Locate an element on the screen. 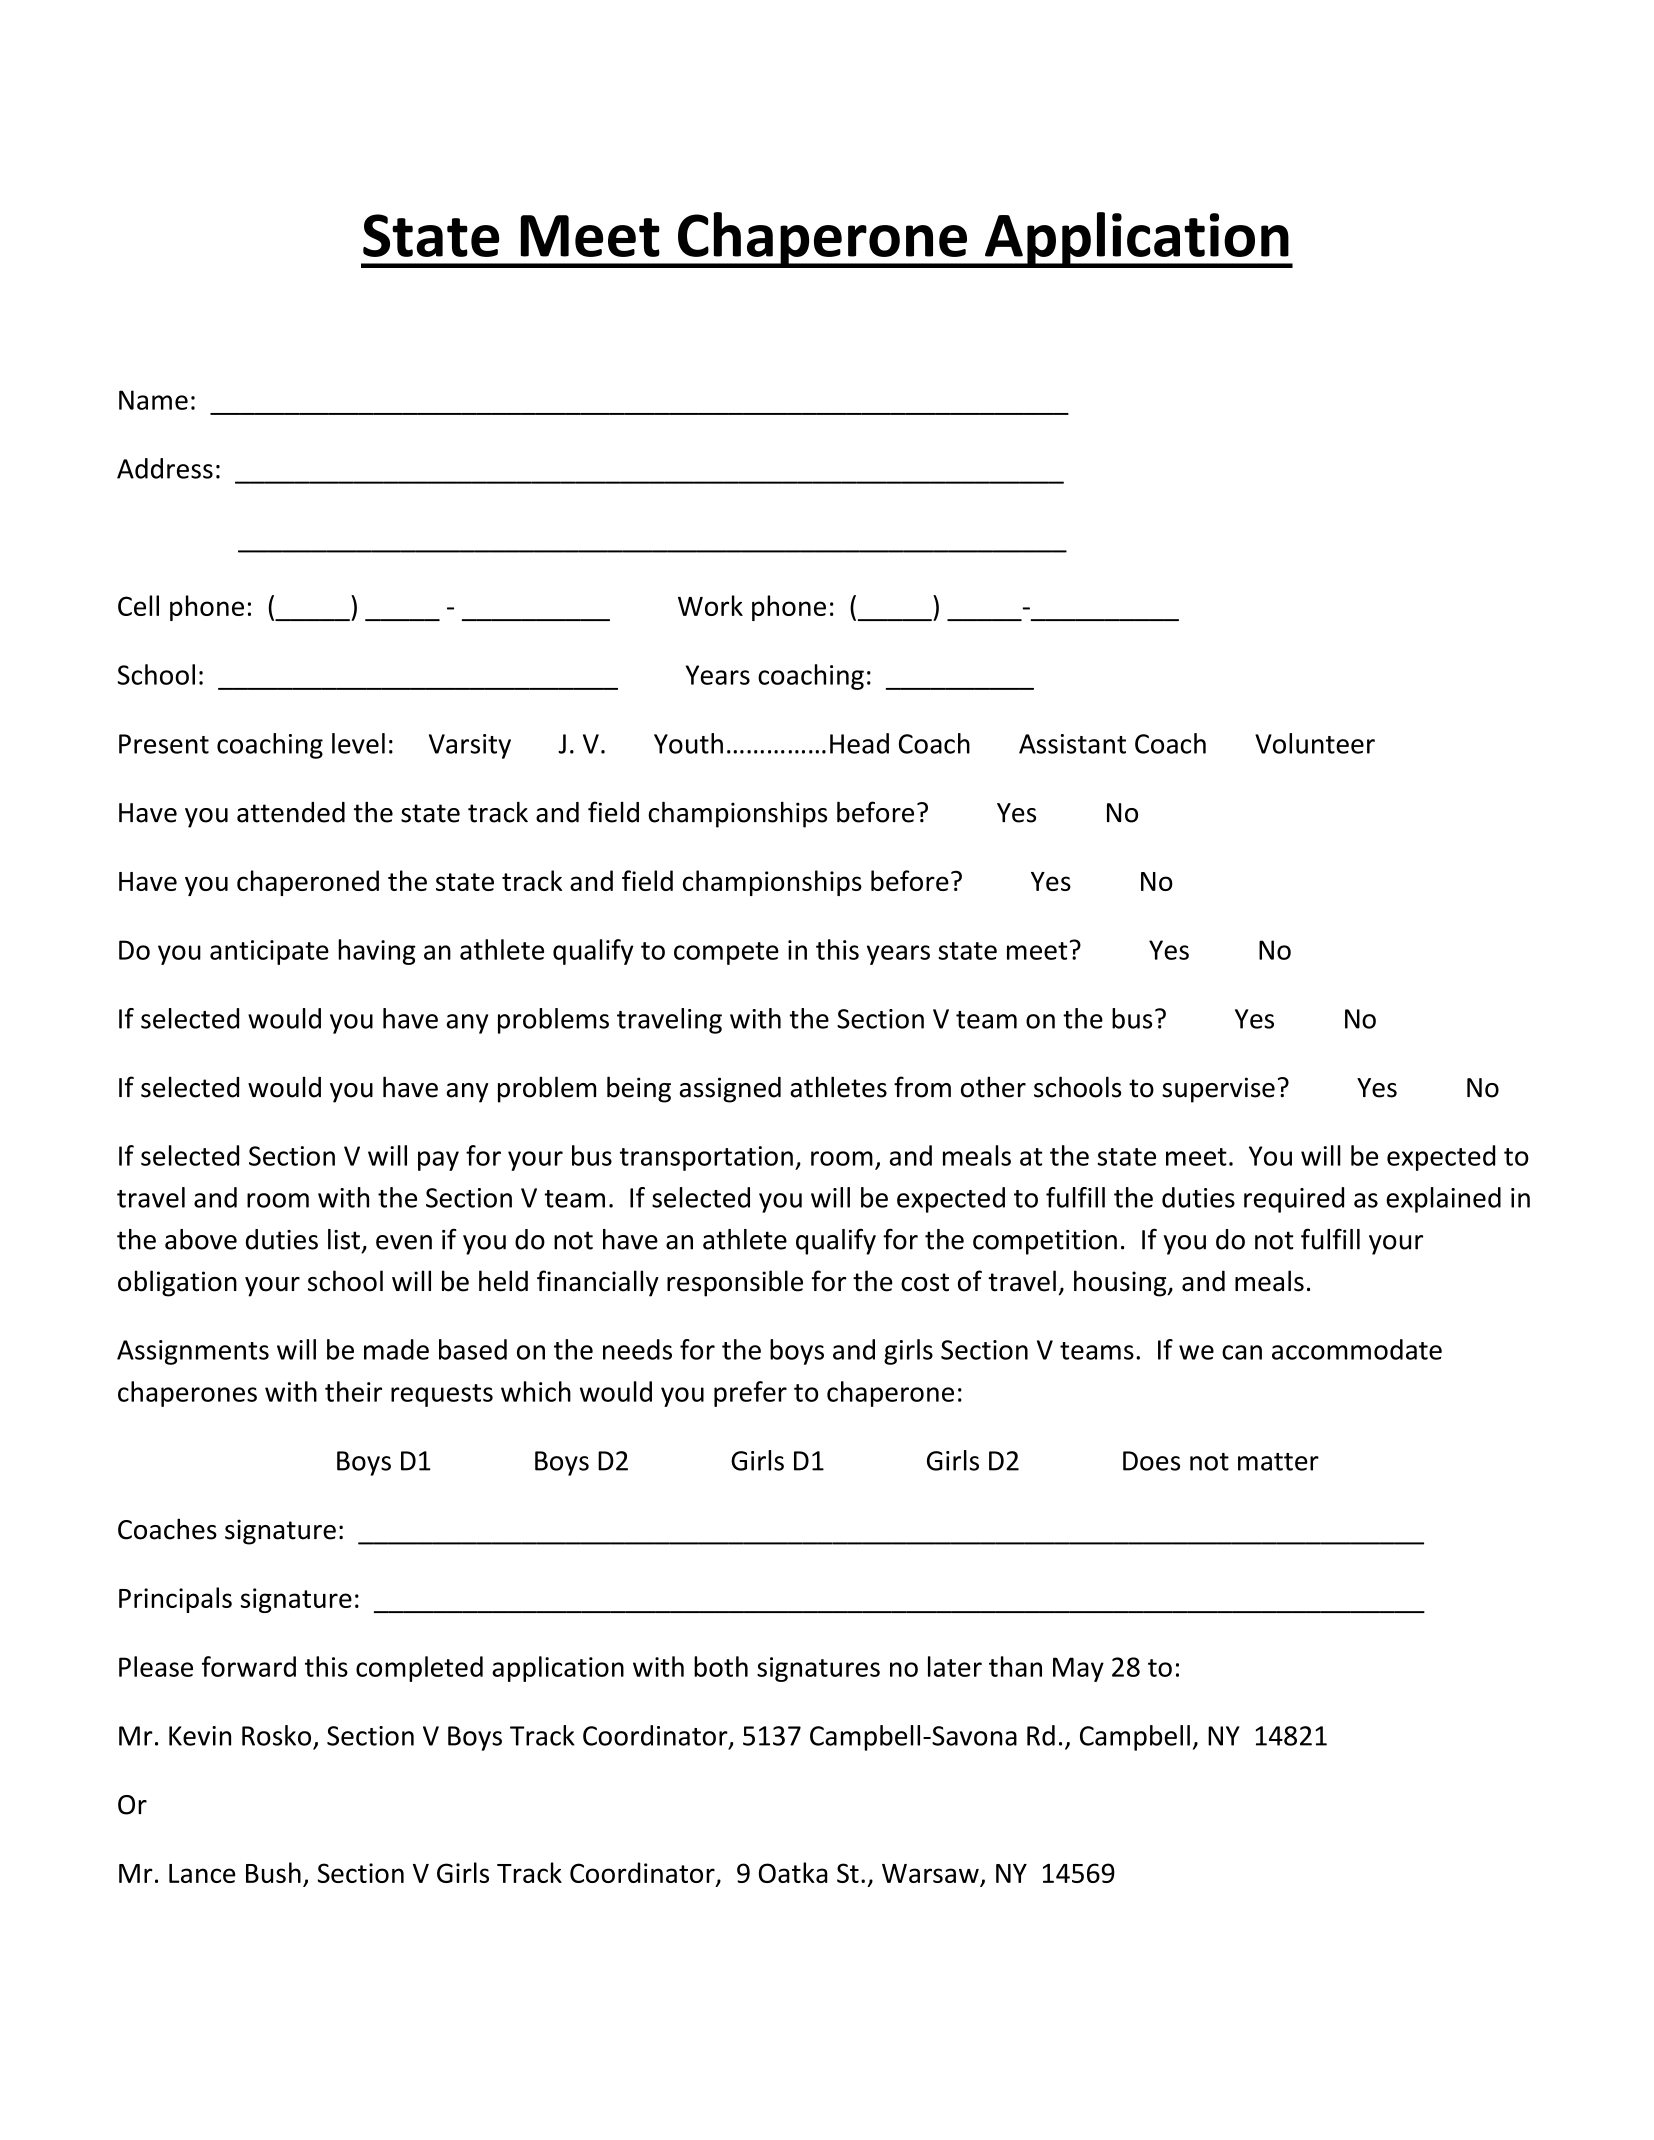 This screenshot has height=2140, width=1654. required is located at coordinates (1294, 1200).
